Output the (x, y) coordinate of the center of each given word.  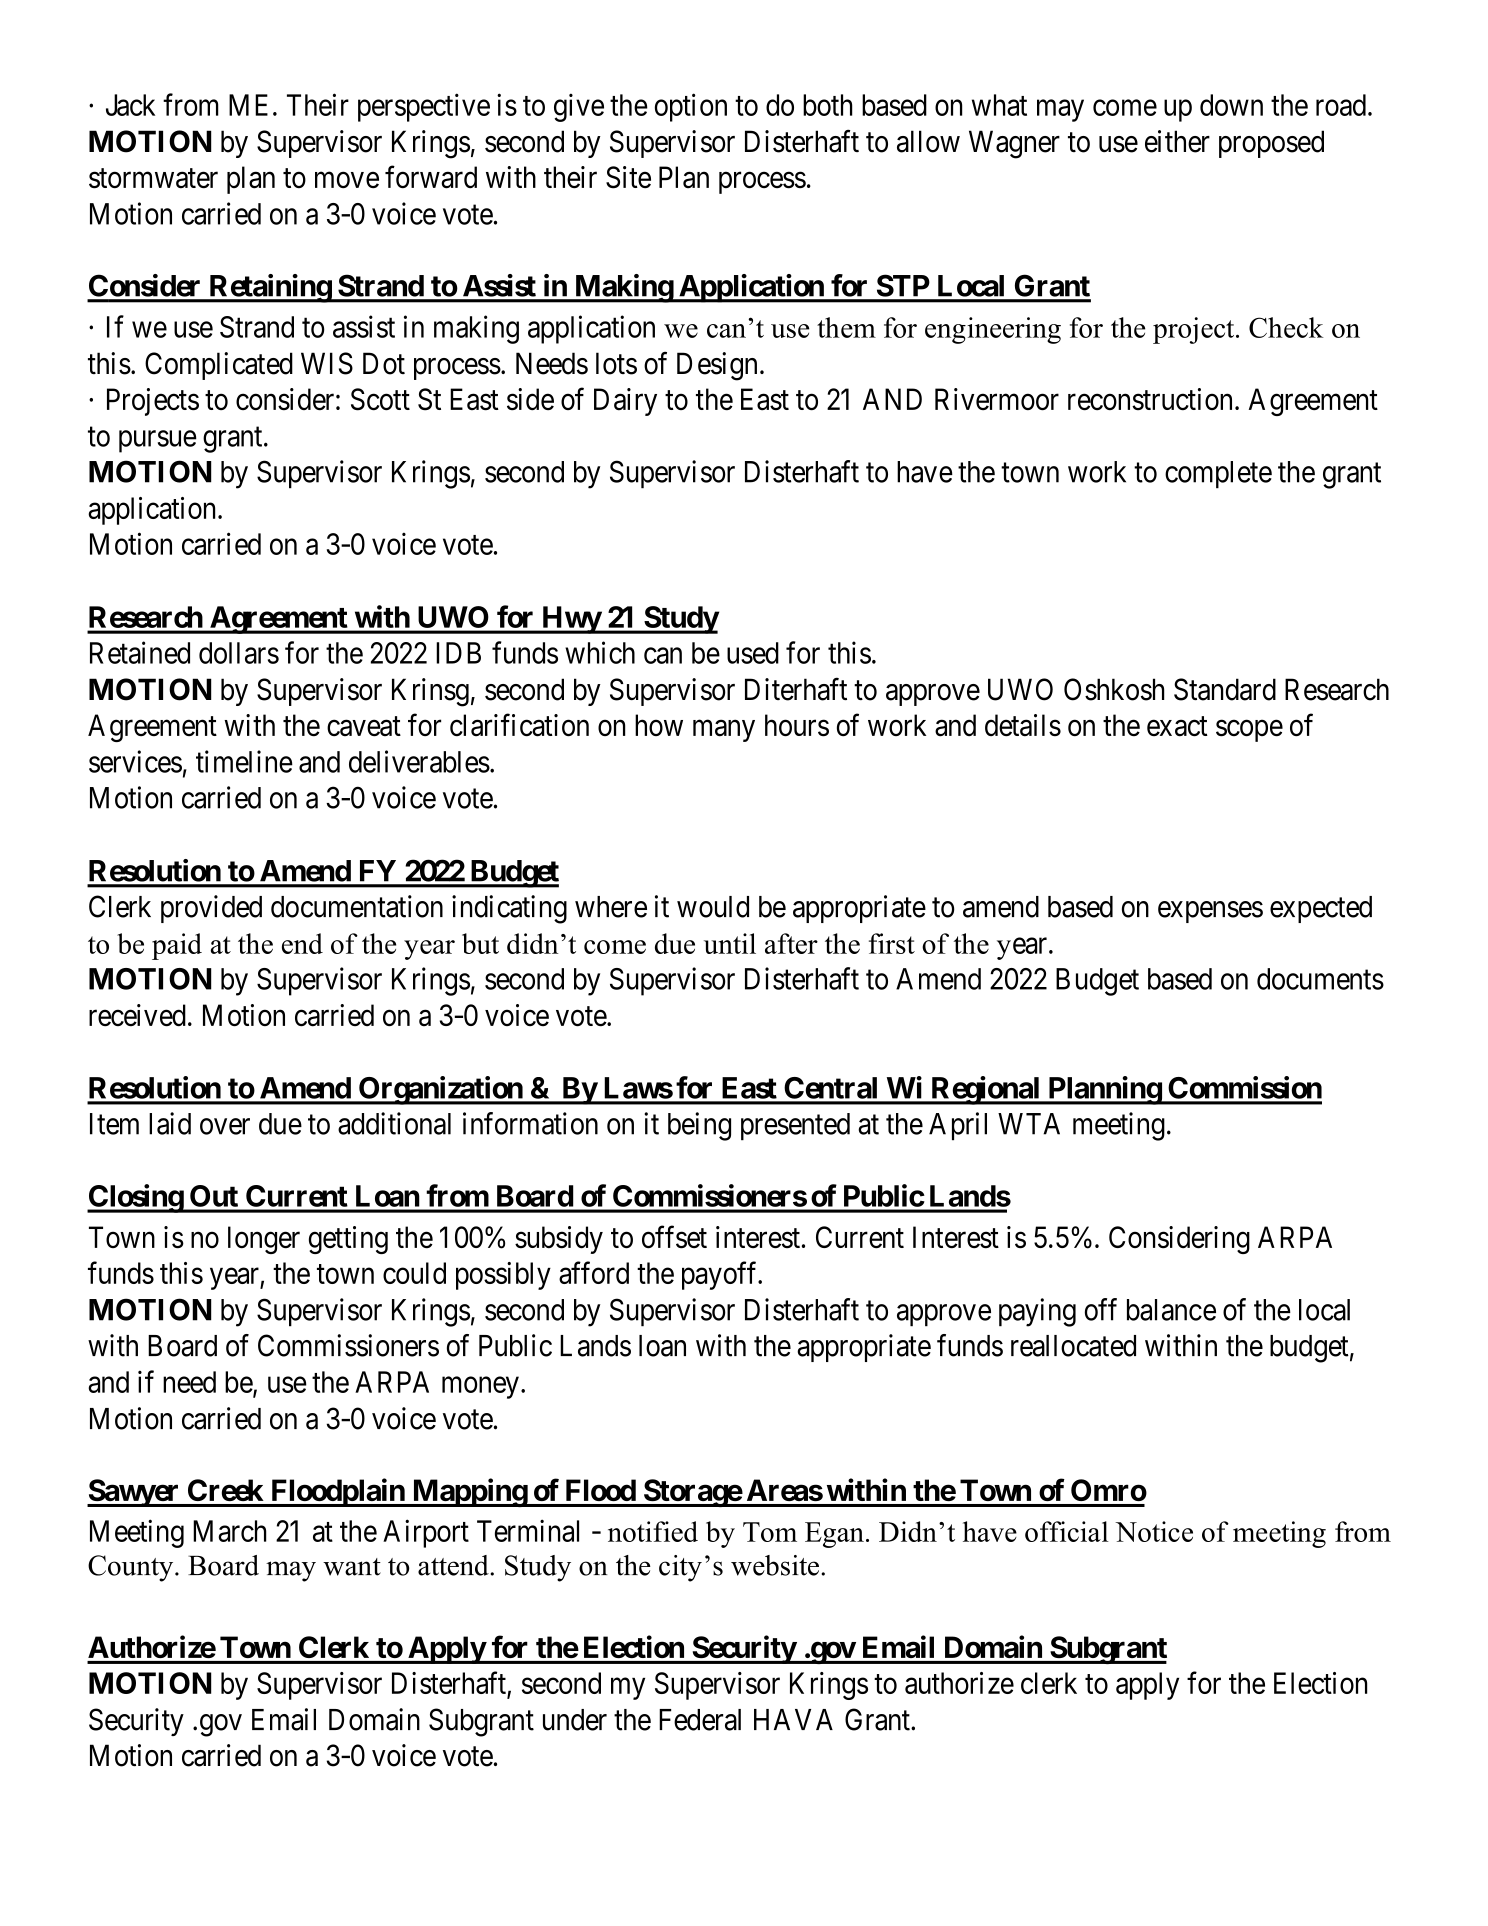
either (1177, 141)
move (347, 180)
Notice (1154, 1531)
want (352, 1567)
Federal (700, 1720)
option (691, 107)
